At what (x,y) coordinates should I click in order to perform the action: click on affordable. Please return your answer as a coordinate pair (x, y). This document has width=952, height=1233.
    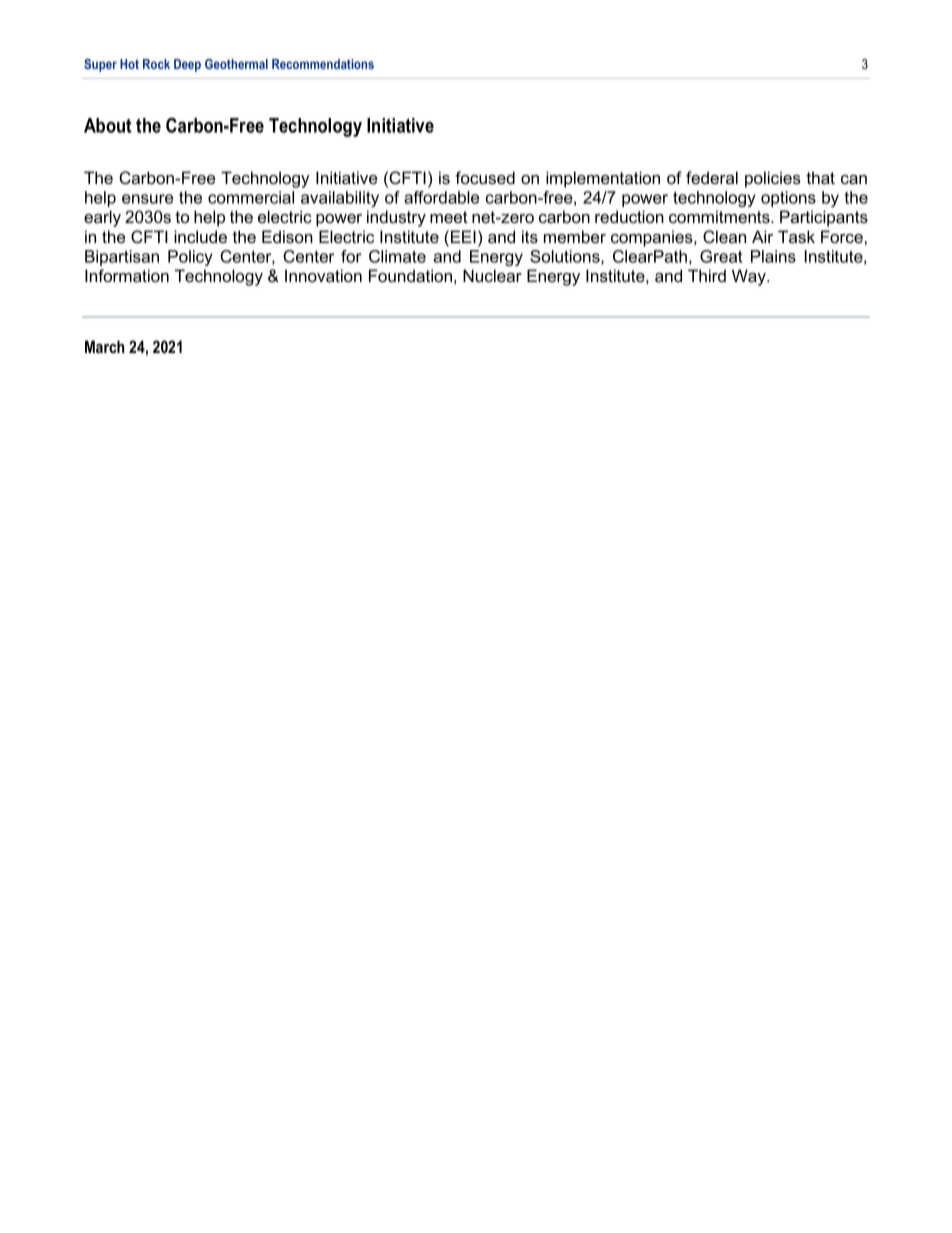
    Looking at the image, I should click on (441, 197).
